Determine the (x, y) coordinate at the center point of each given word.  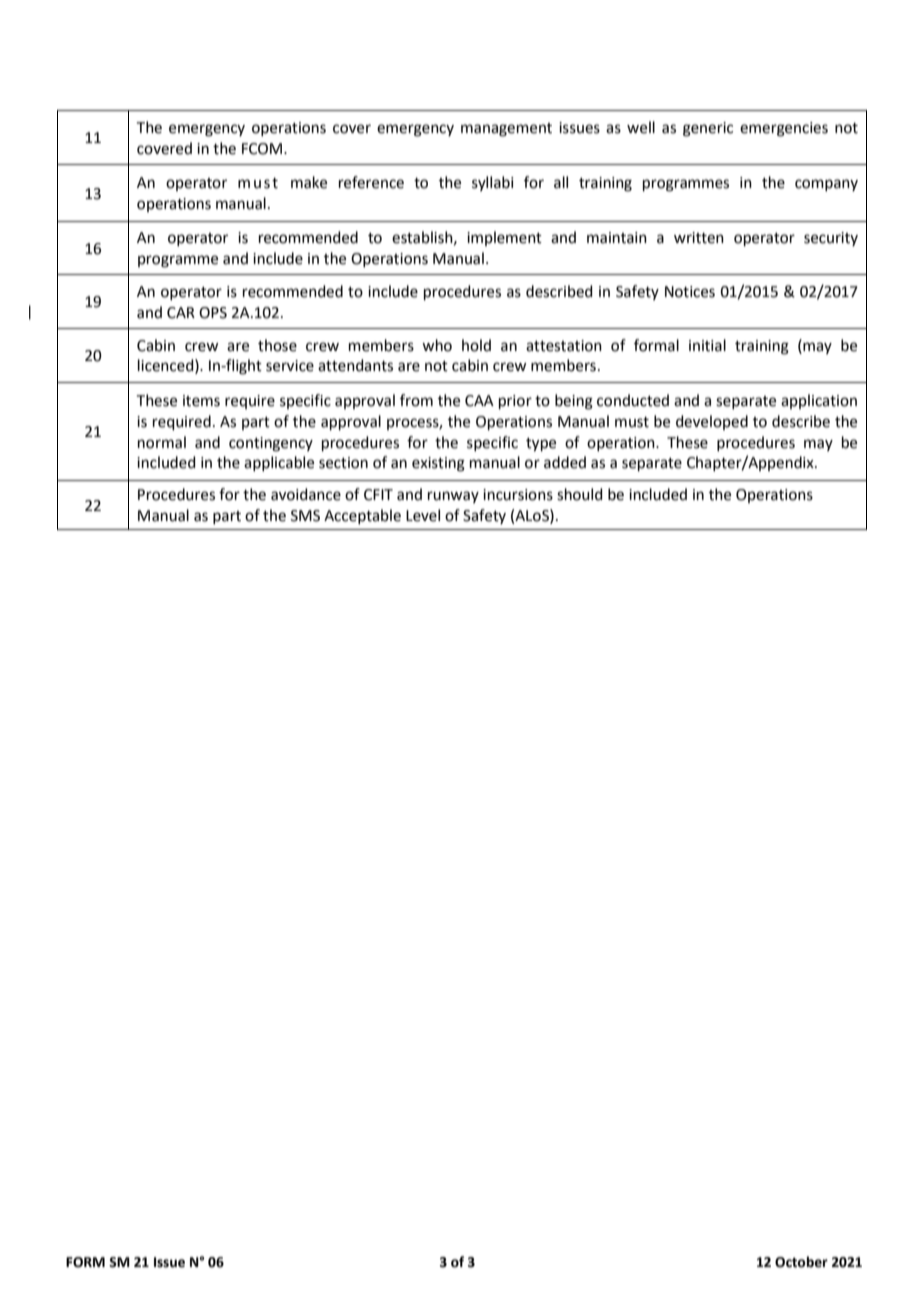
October (801, 1262)
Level (423, 515)
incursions (518, 495)
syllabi (493, 183)
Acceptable (362, 516)
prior (515, 402)
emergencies (784, 129)
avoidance (306, 494)
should (580, 494)
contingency (271, 444)
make (309, 182)
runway (453, 497)
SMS (305, 516)
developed (712, 422)
